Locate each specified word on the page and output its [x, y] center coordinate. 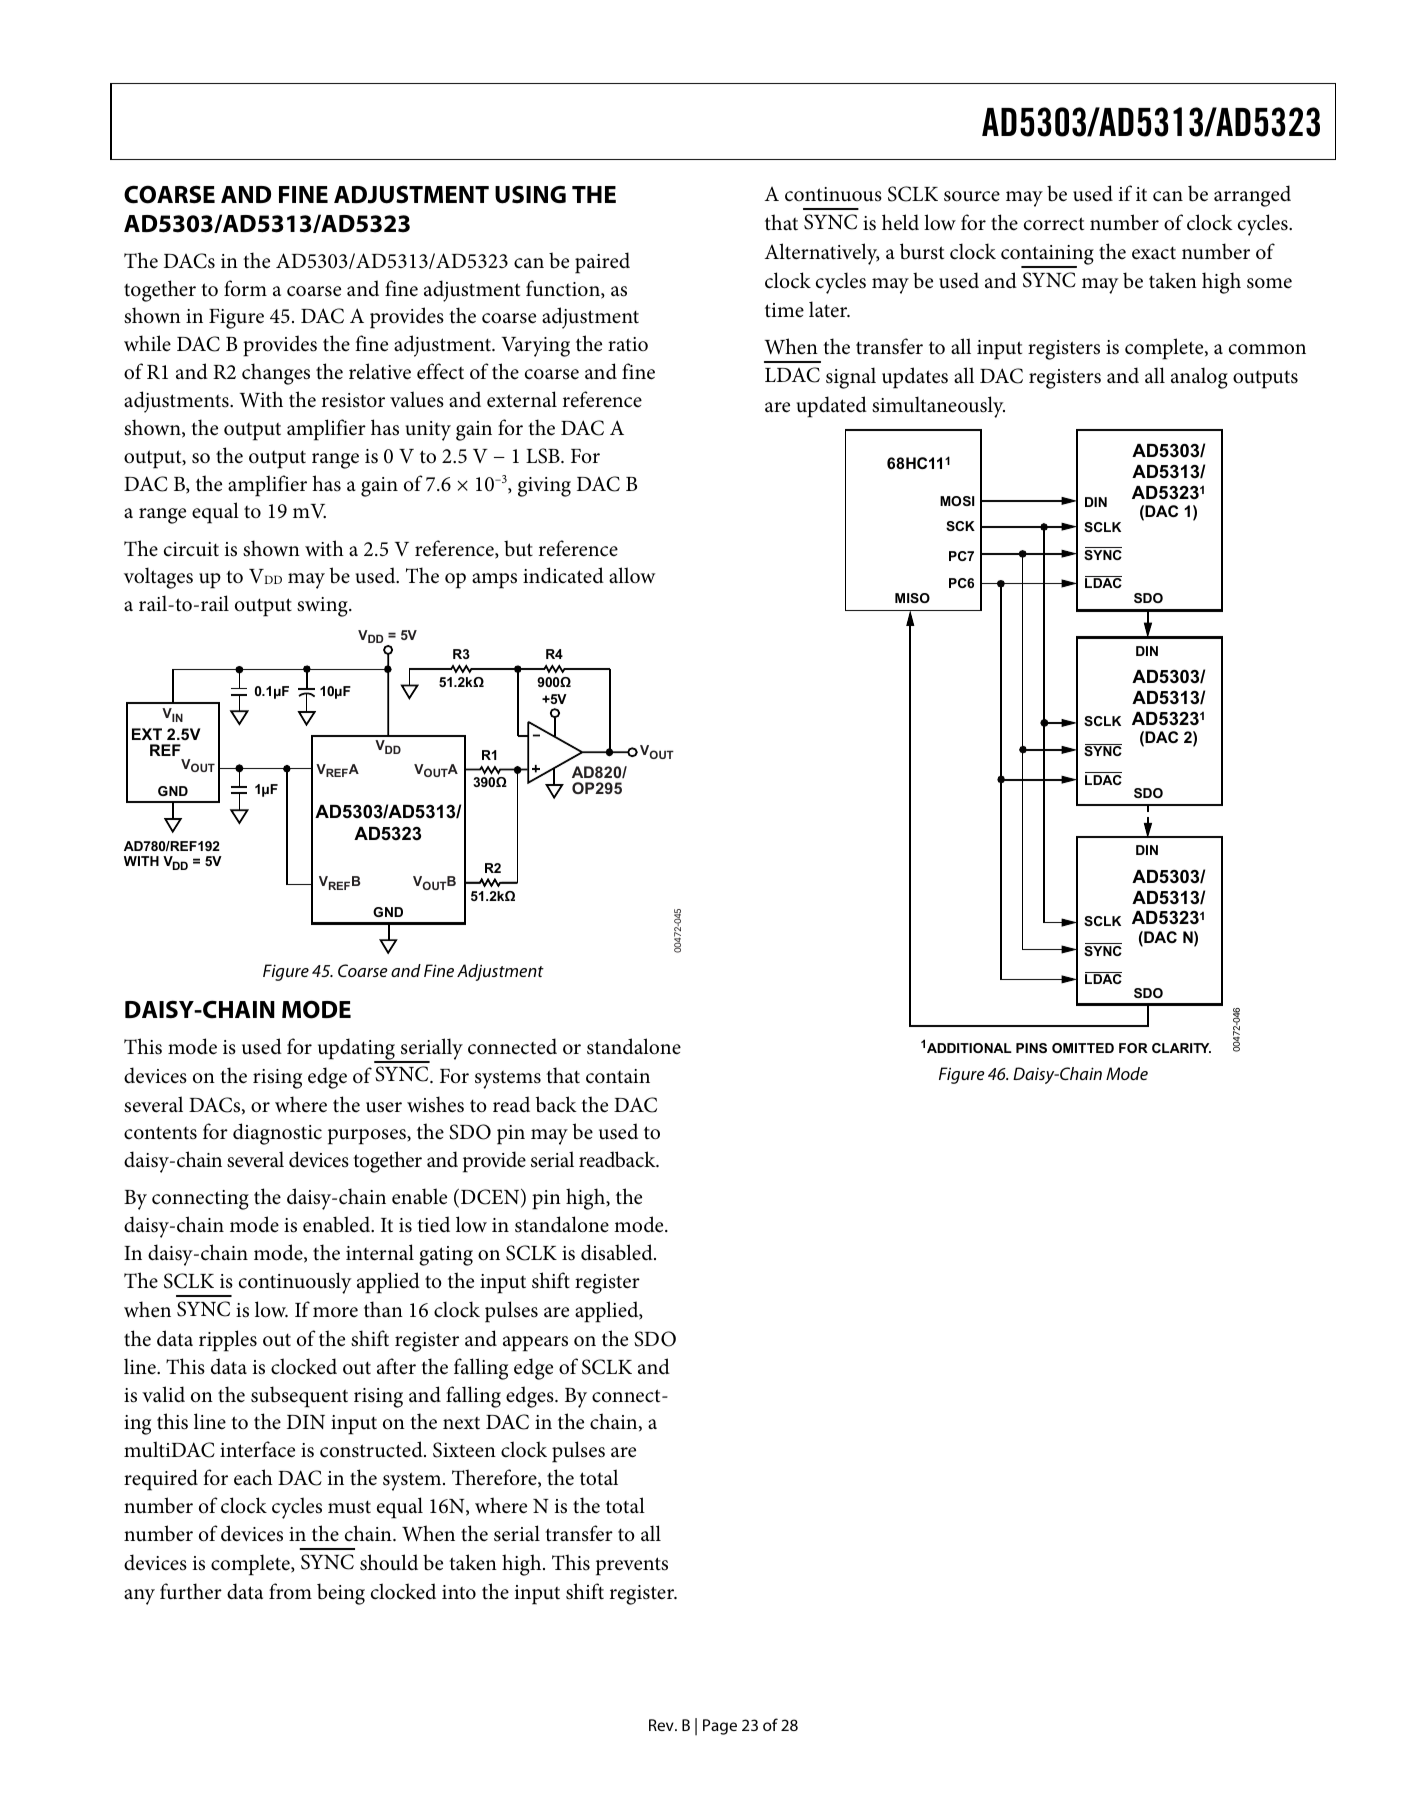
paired [602, 263]
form [245, 288]
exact [1154, 253]
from [290, 1591]
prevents [632, 1566]
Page [720, 1727]
